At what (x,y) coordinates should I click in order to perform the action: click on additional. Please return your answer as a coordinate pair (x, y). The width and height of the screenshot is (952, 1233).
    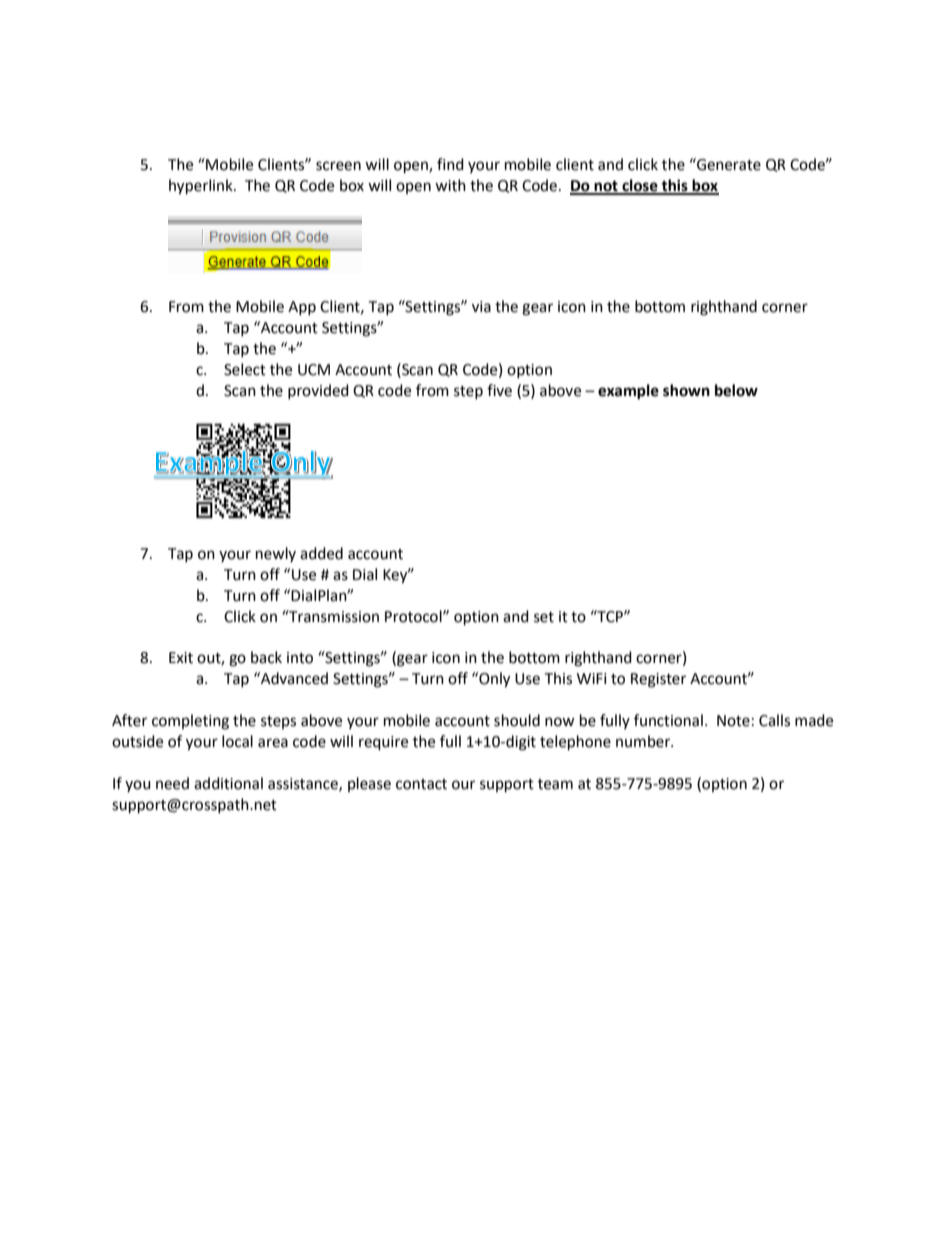
    Looking at the image, I should click on (228, 783).
